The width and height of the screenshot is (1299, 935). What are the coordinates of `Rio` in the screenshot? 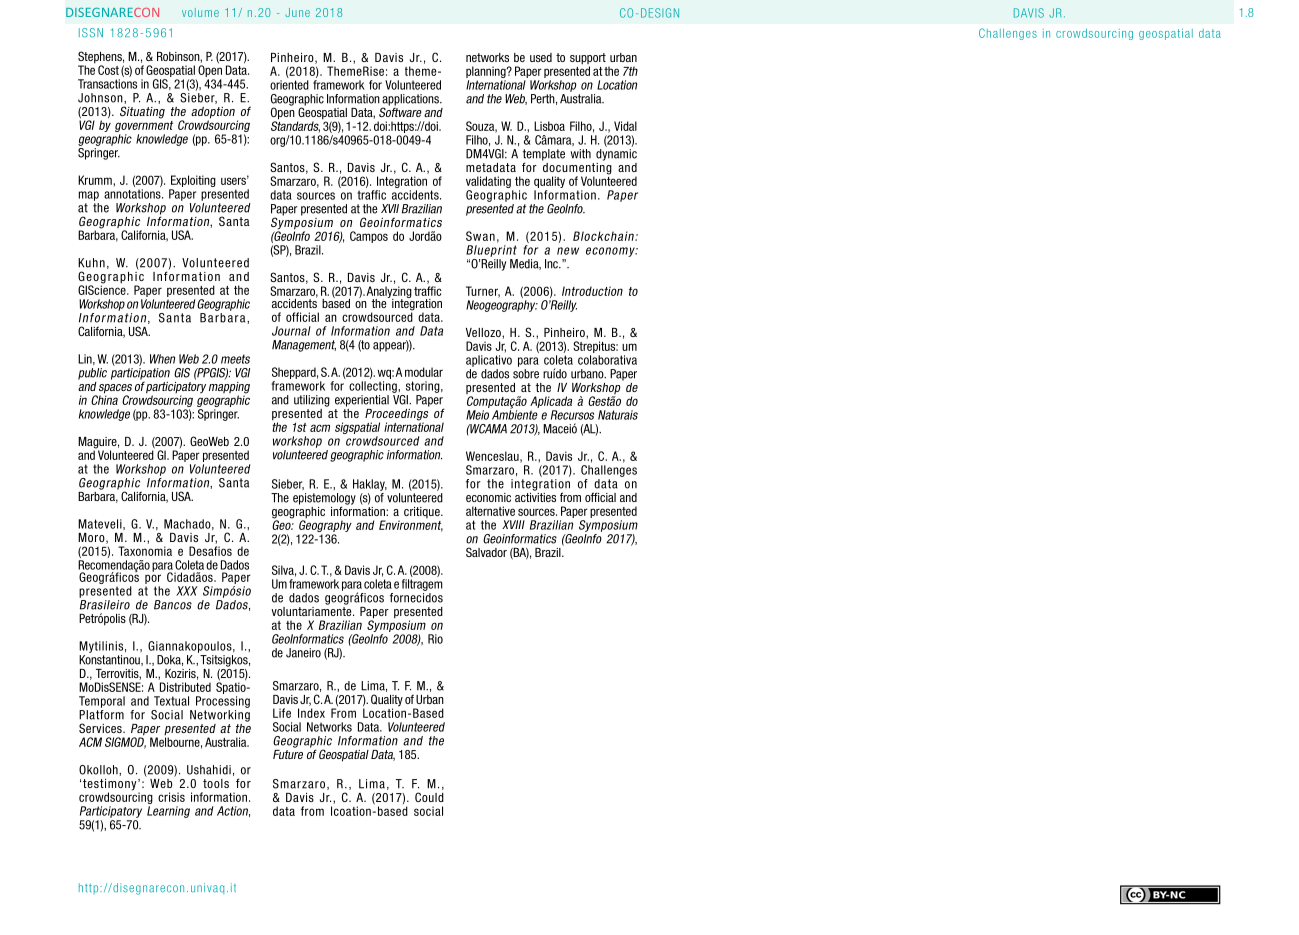 It's located at (435, 639).
